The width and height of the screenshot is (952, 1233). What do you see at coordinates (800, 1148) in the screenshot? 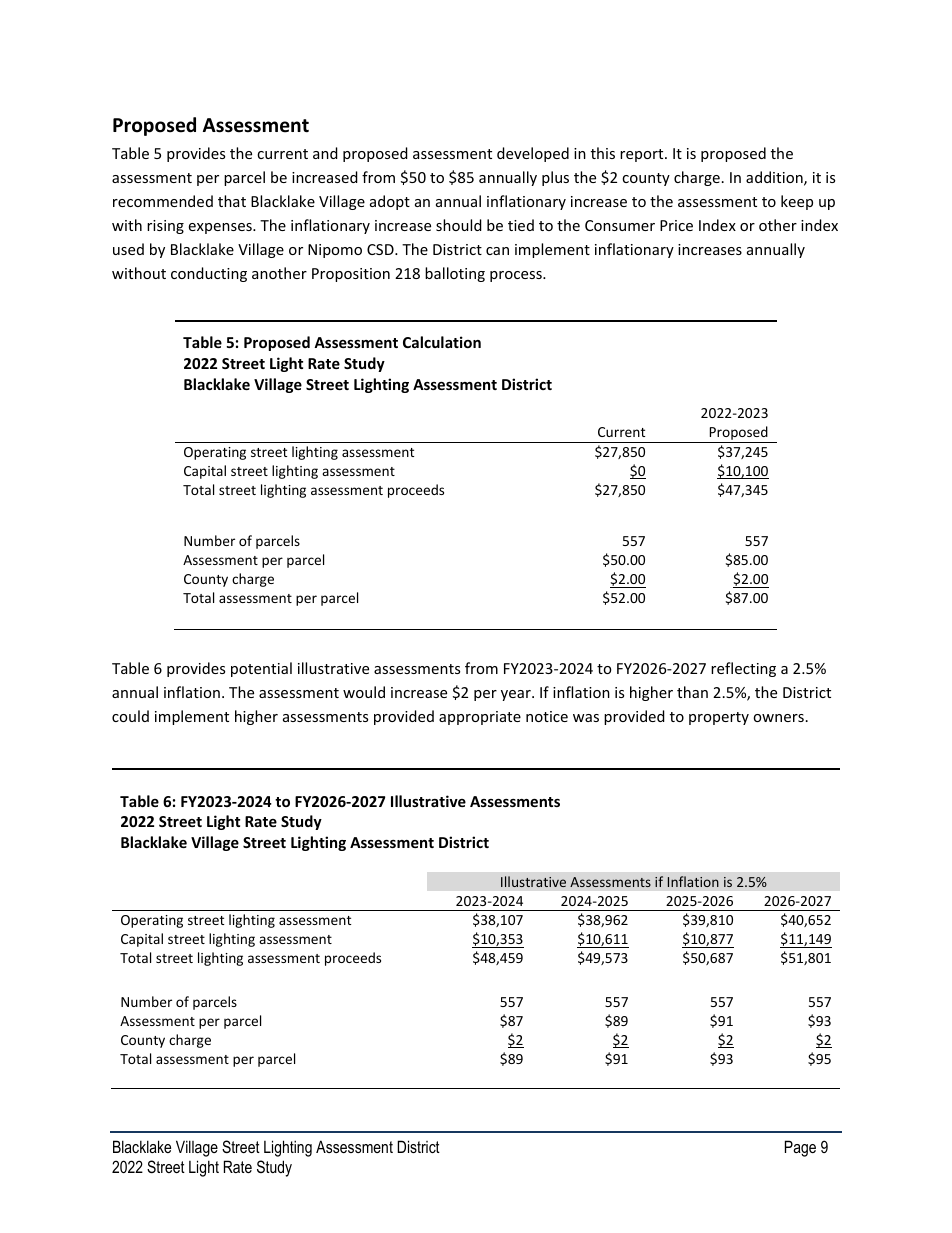
I see `Page` at bounding box center [800, 1148].
